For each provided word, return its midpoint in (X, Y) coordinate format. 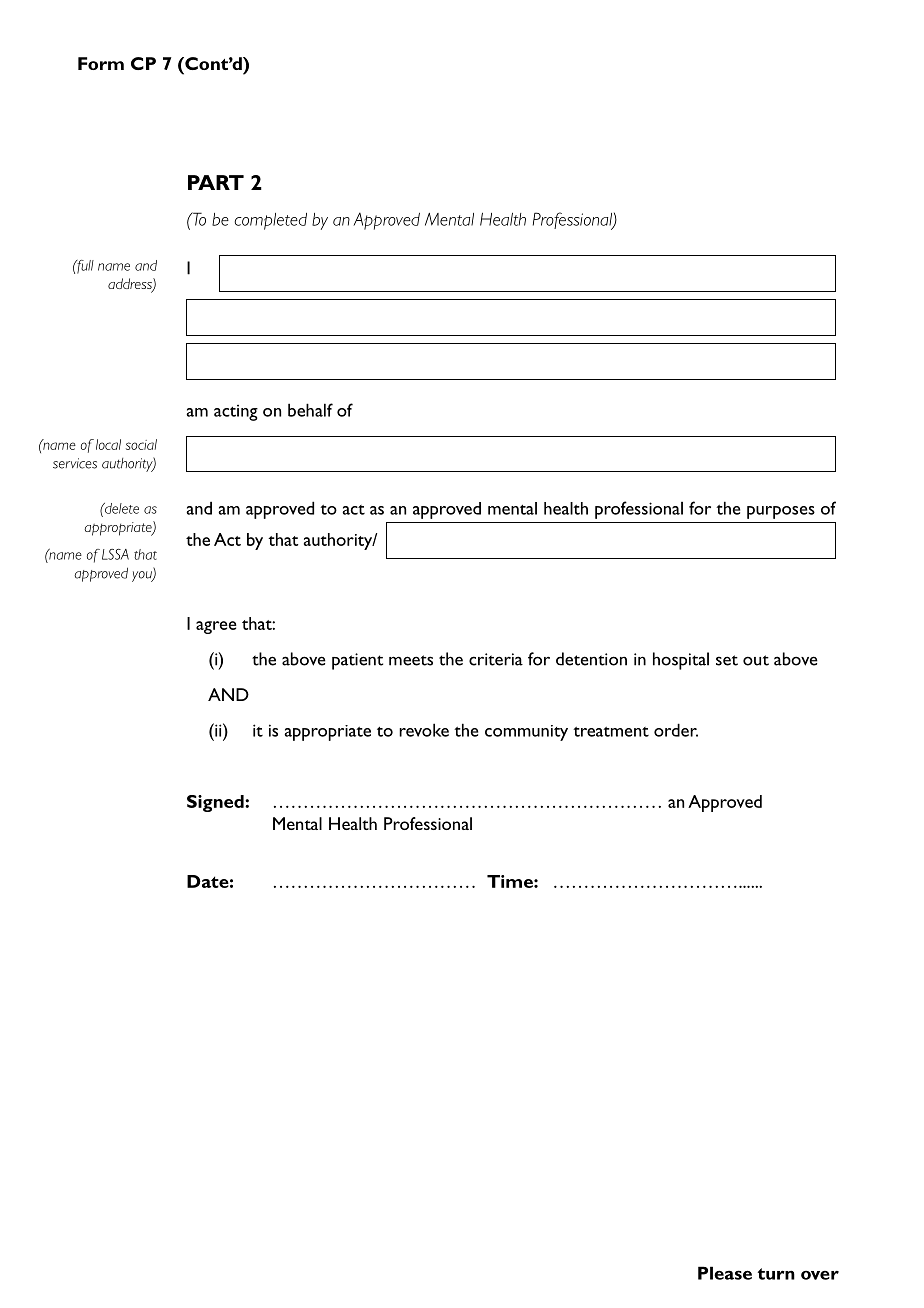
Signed (216, 803)
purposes (781, 512)
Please (725, 1273)
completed (271, 221)
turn (776, 1274)
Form (101, 63)
